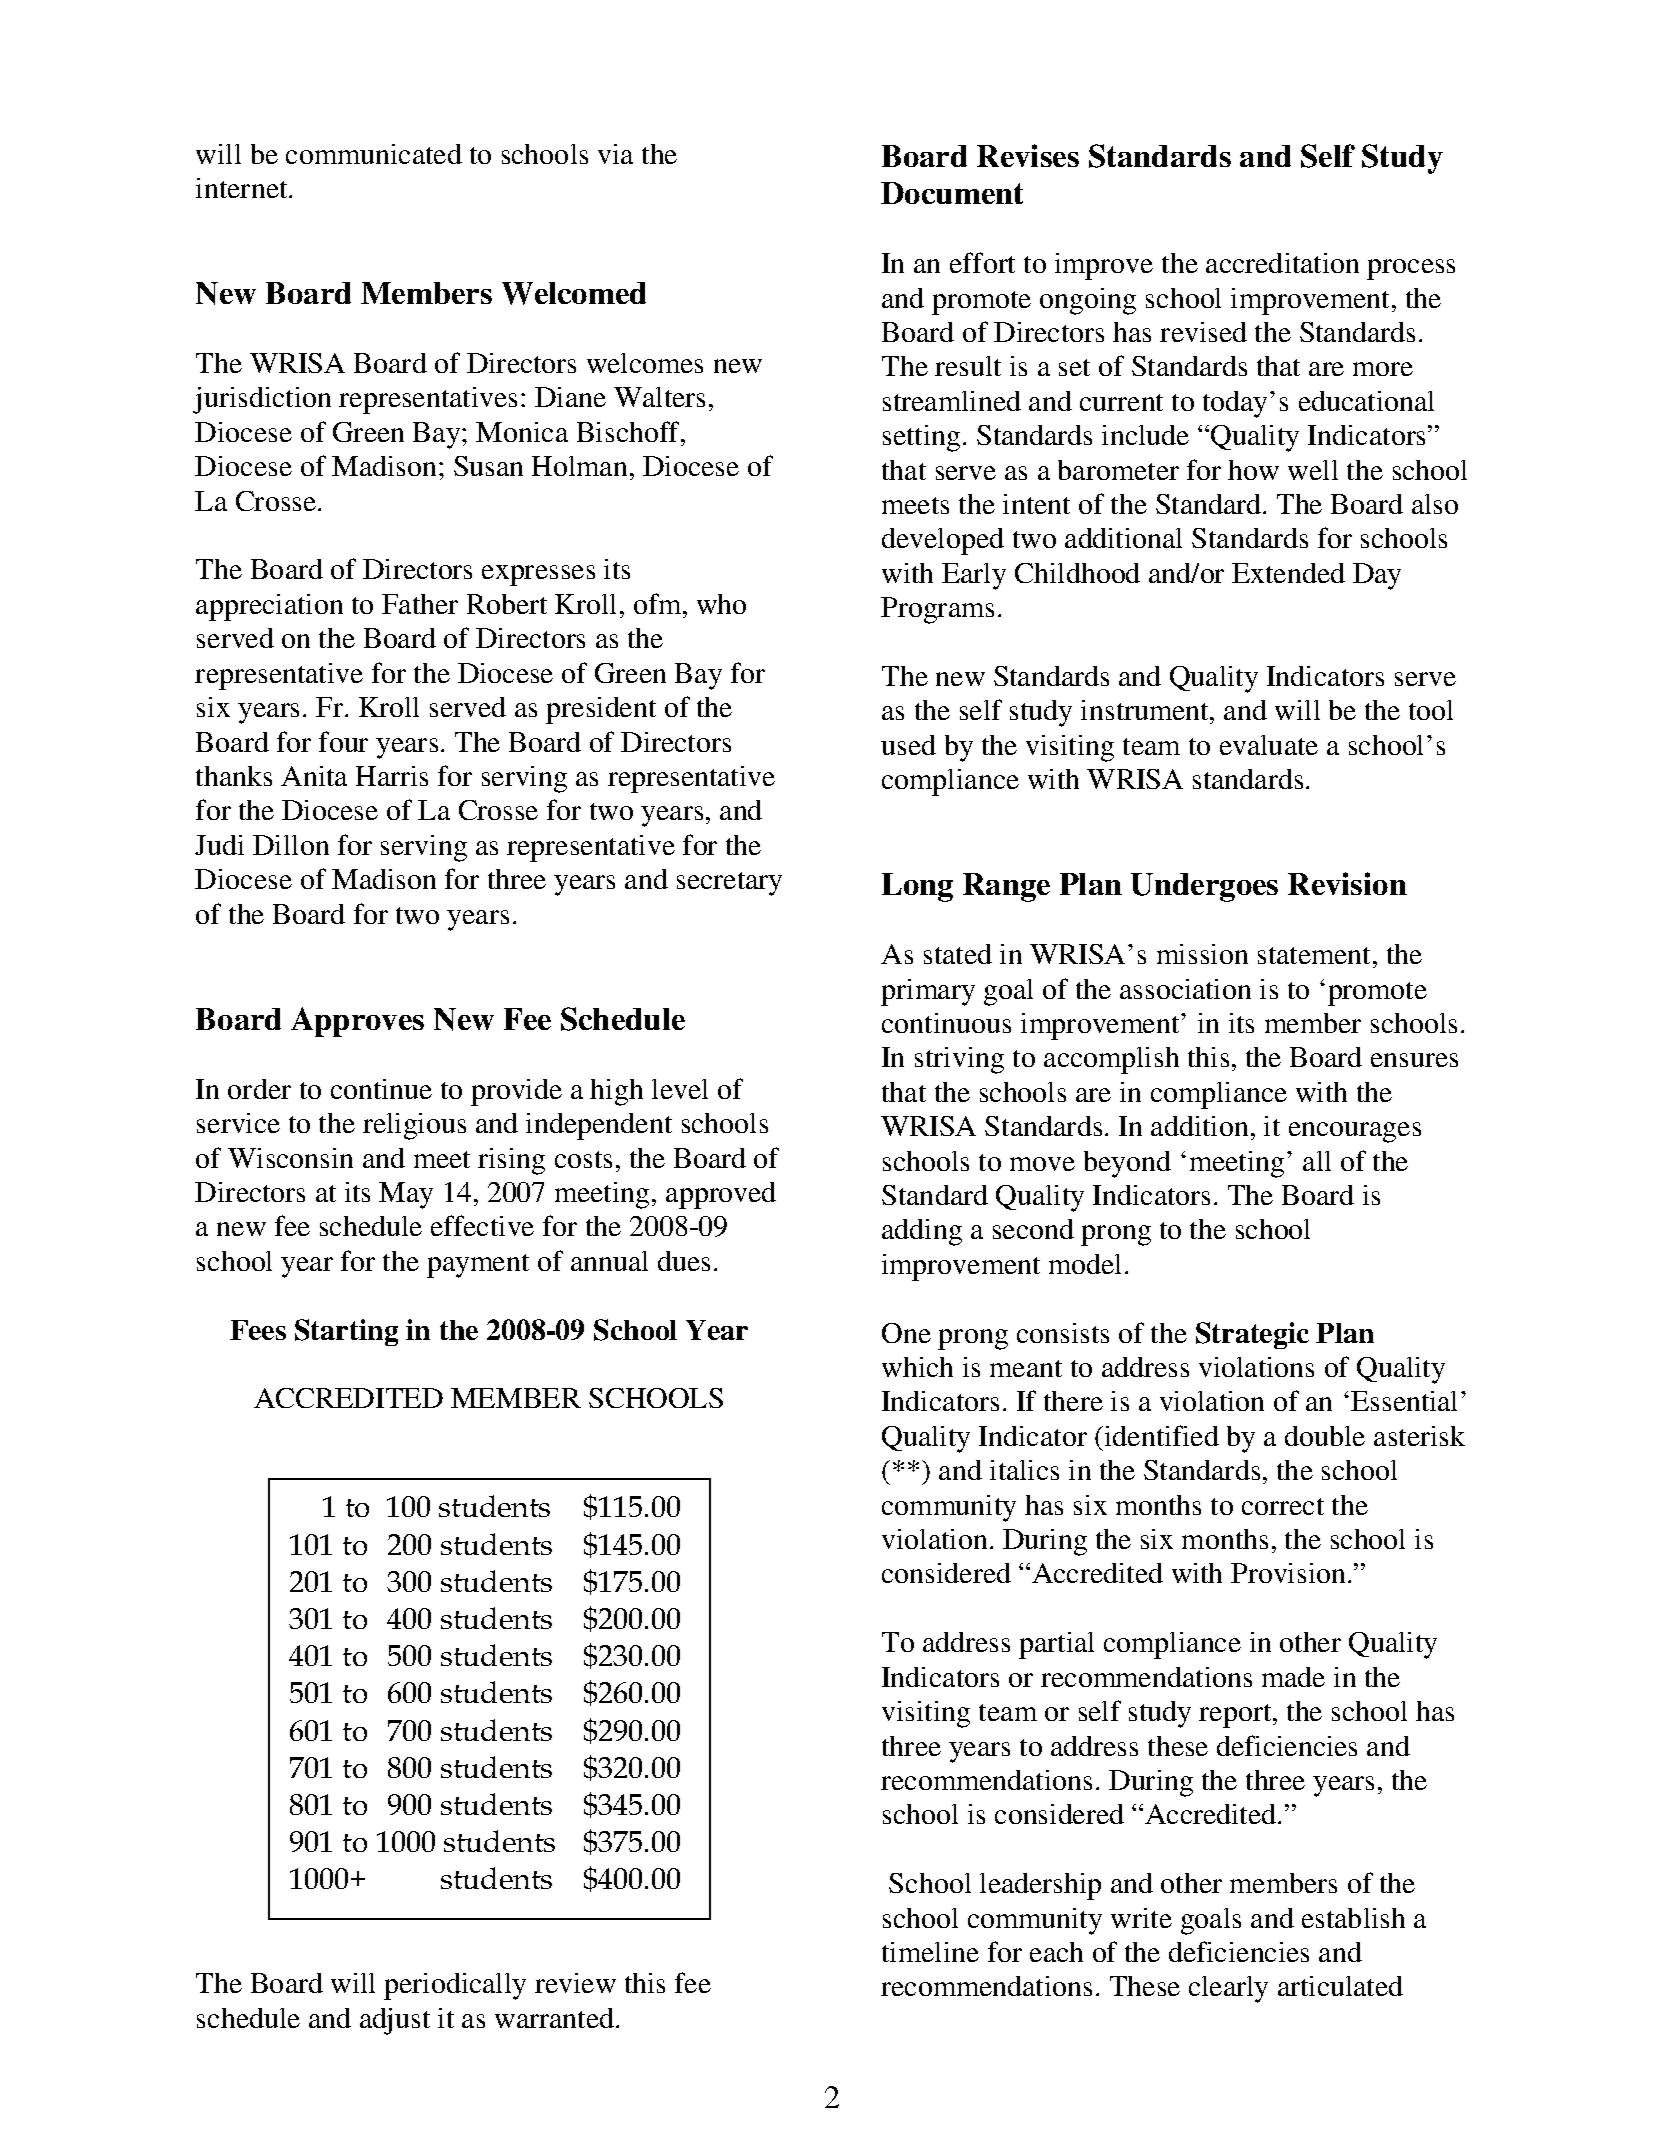  I want to click on accreditation, so click(1282, 263).
